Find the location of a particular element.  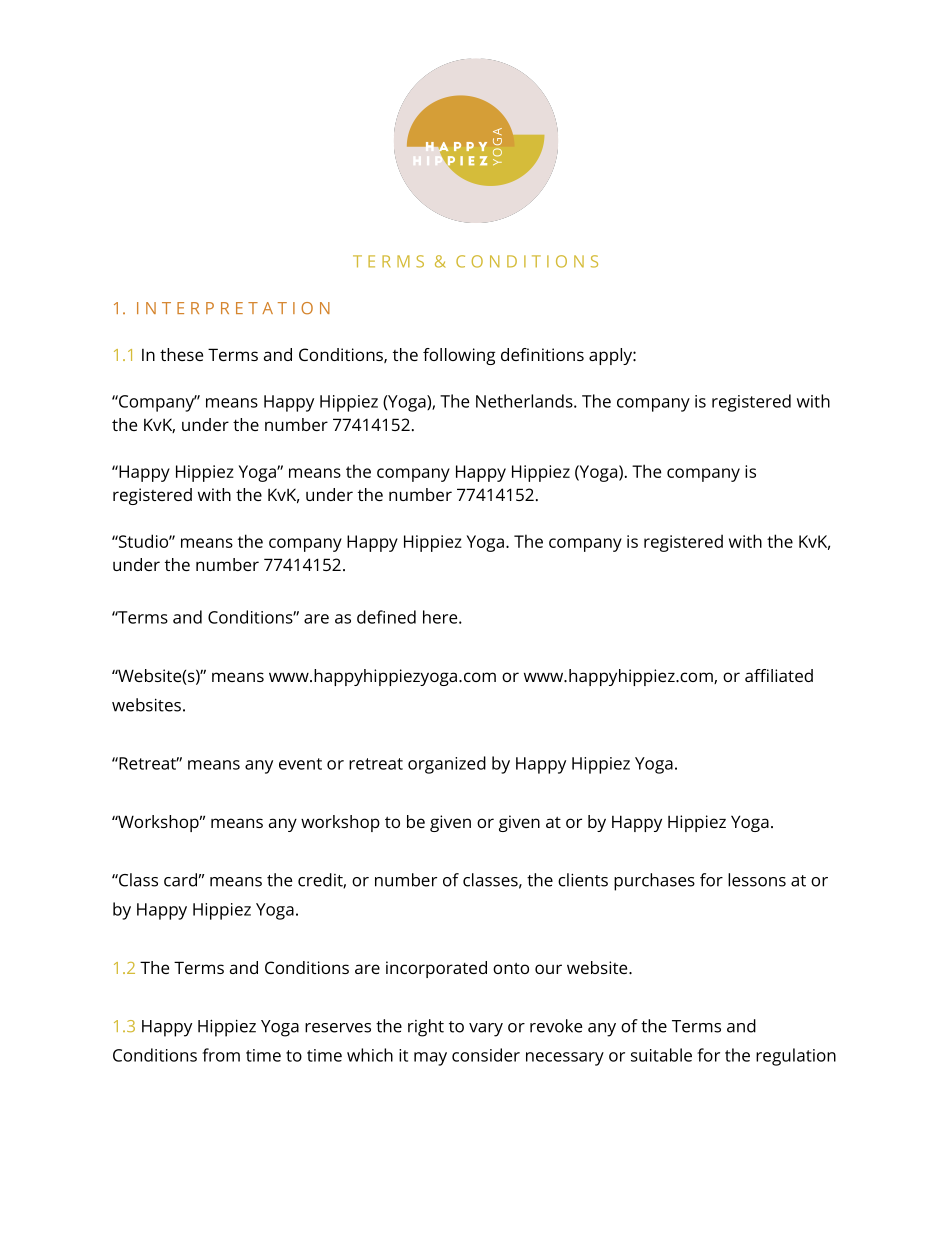

defined is located at coordinates (386, 617).
